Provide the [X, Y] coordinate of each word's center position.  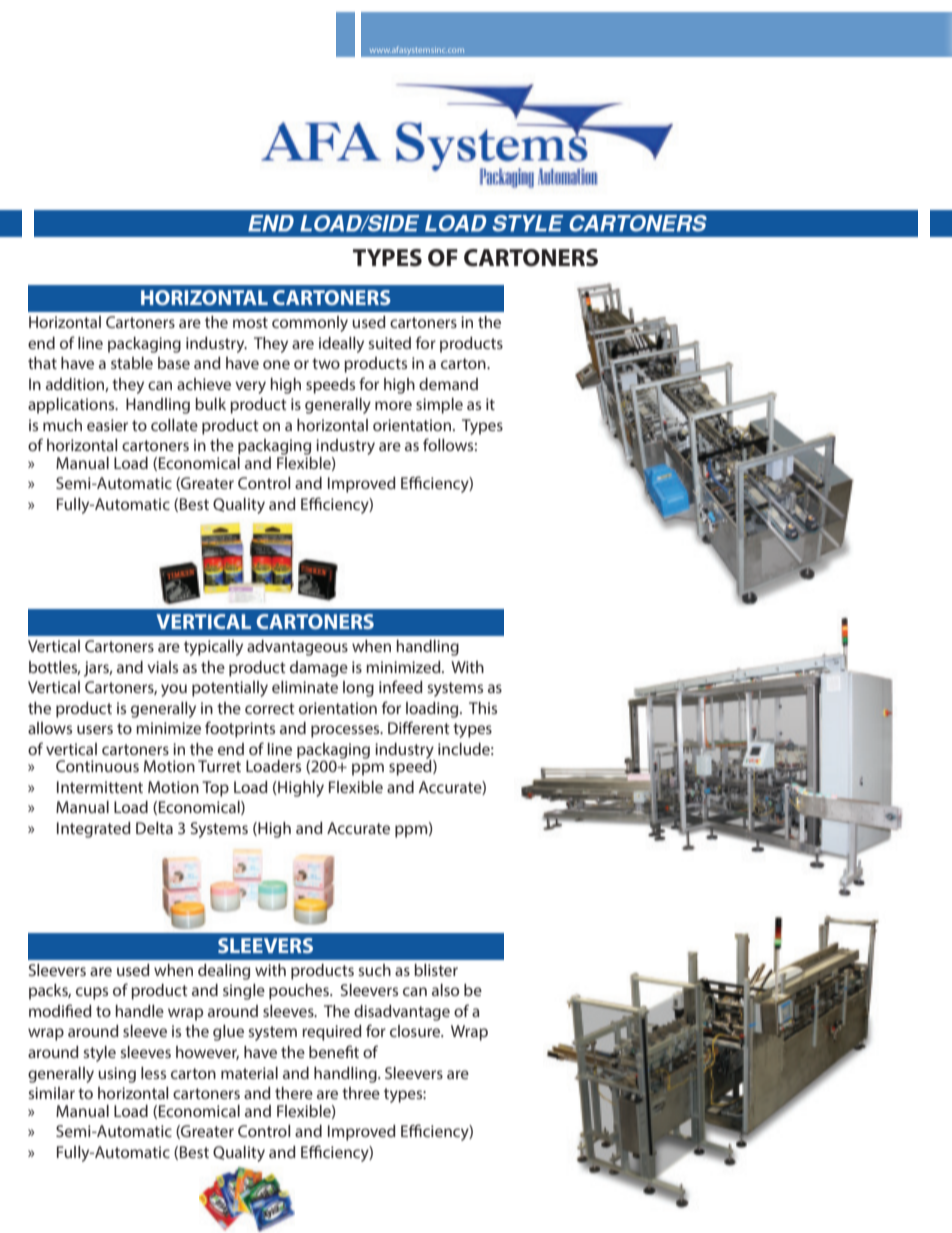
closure [416, 1031]
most [250, 322]
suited [389, 343]
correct [270, 708]
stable [132, 363]
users [95, 729]
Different [419, 727]
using [117, 1075]
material [249, 1073]
